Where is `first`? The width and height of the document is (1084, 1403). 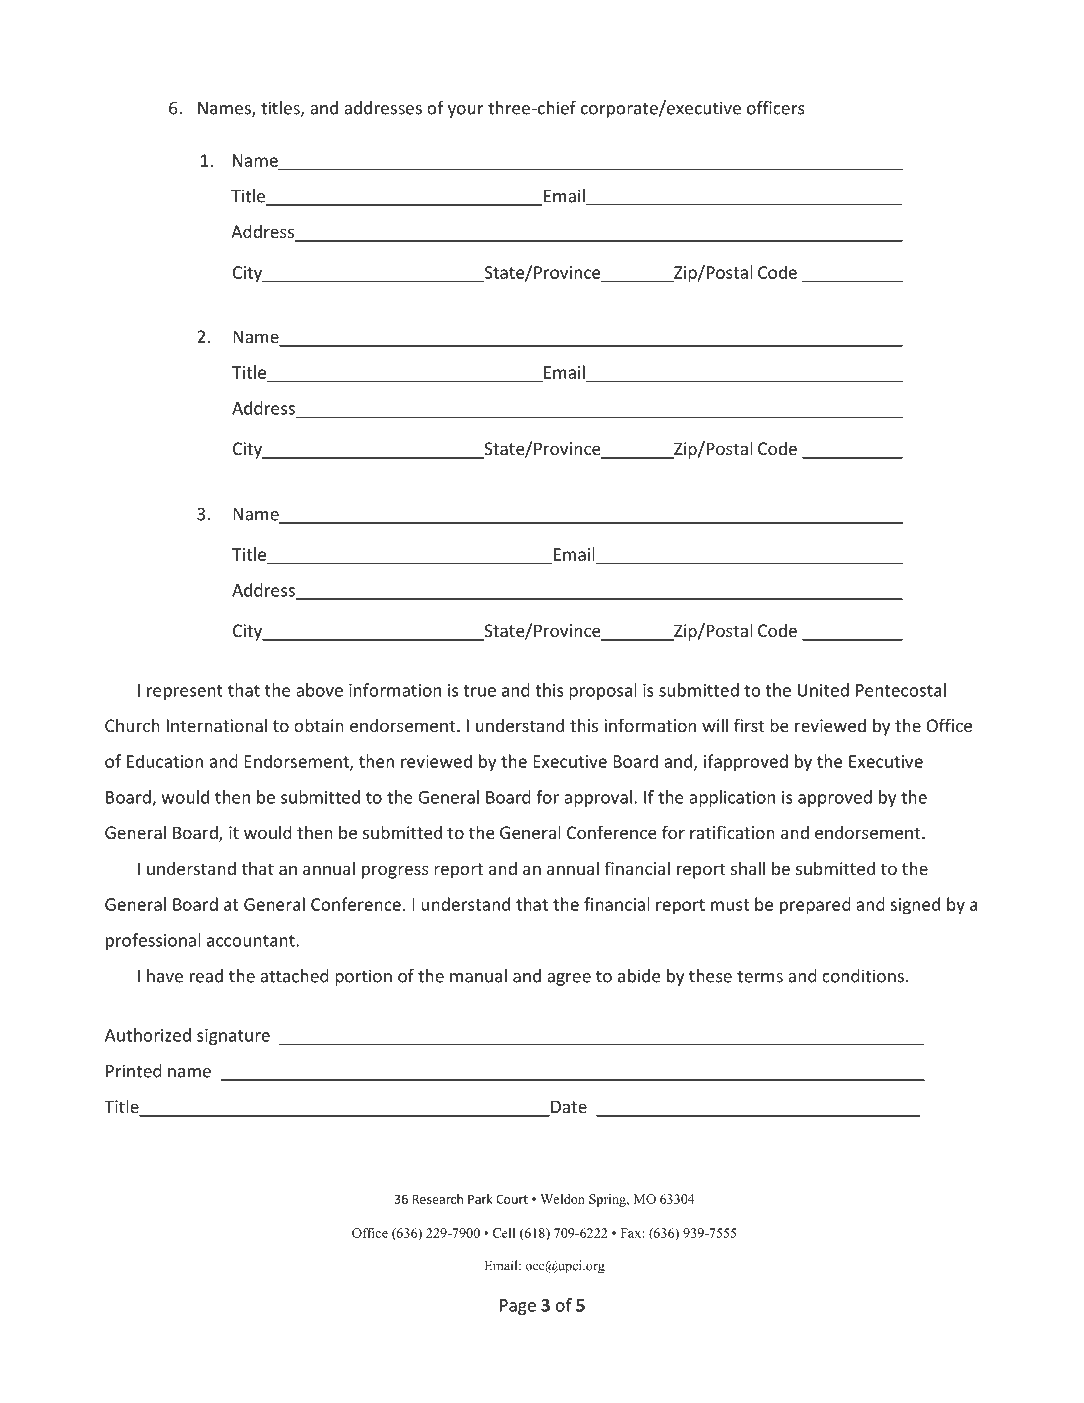
first is located at coordinates (749, 725).
